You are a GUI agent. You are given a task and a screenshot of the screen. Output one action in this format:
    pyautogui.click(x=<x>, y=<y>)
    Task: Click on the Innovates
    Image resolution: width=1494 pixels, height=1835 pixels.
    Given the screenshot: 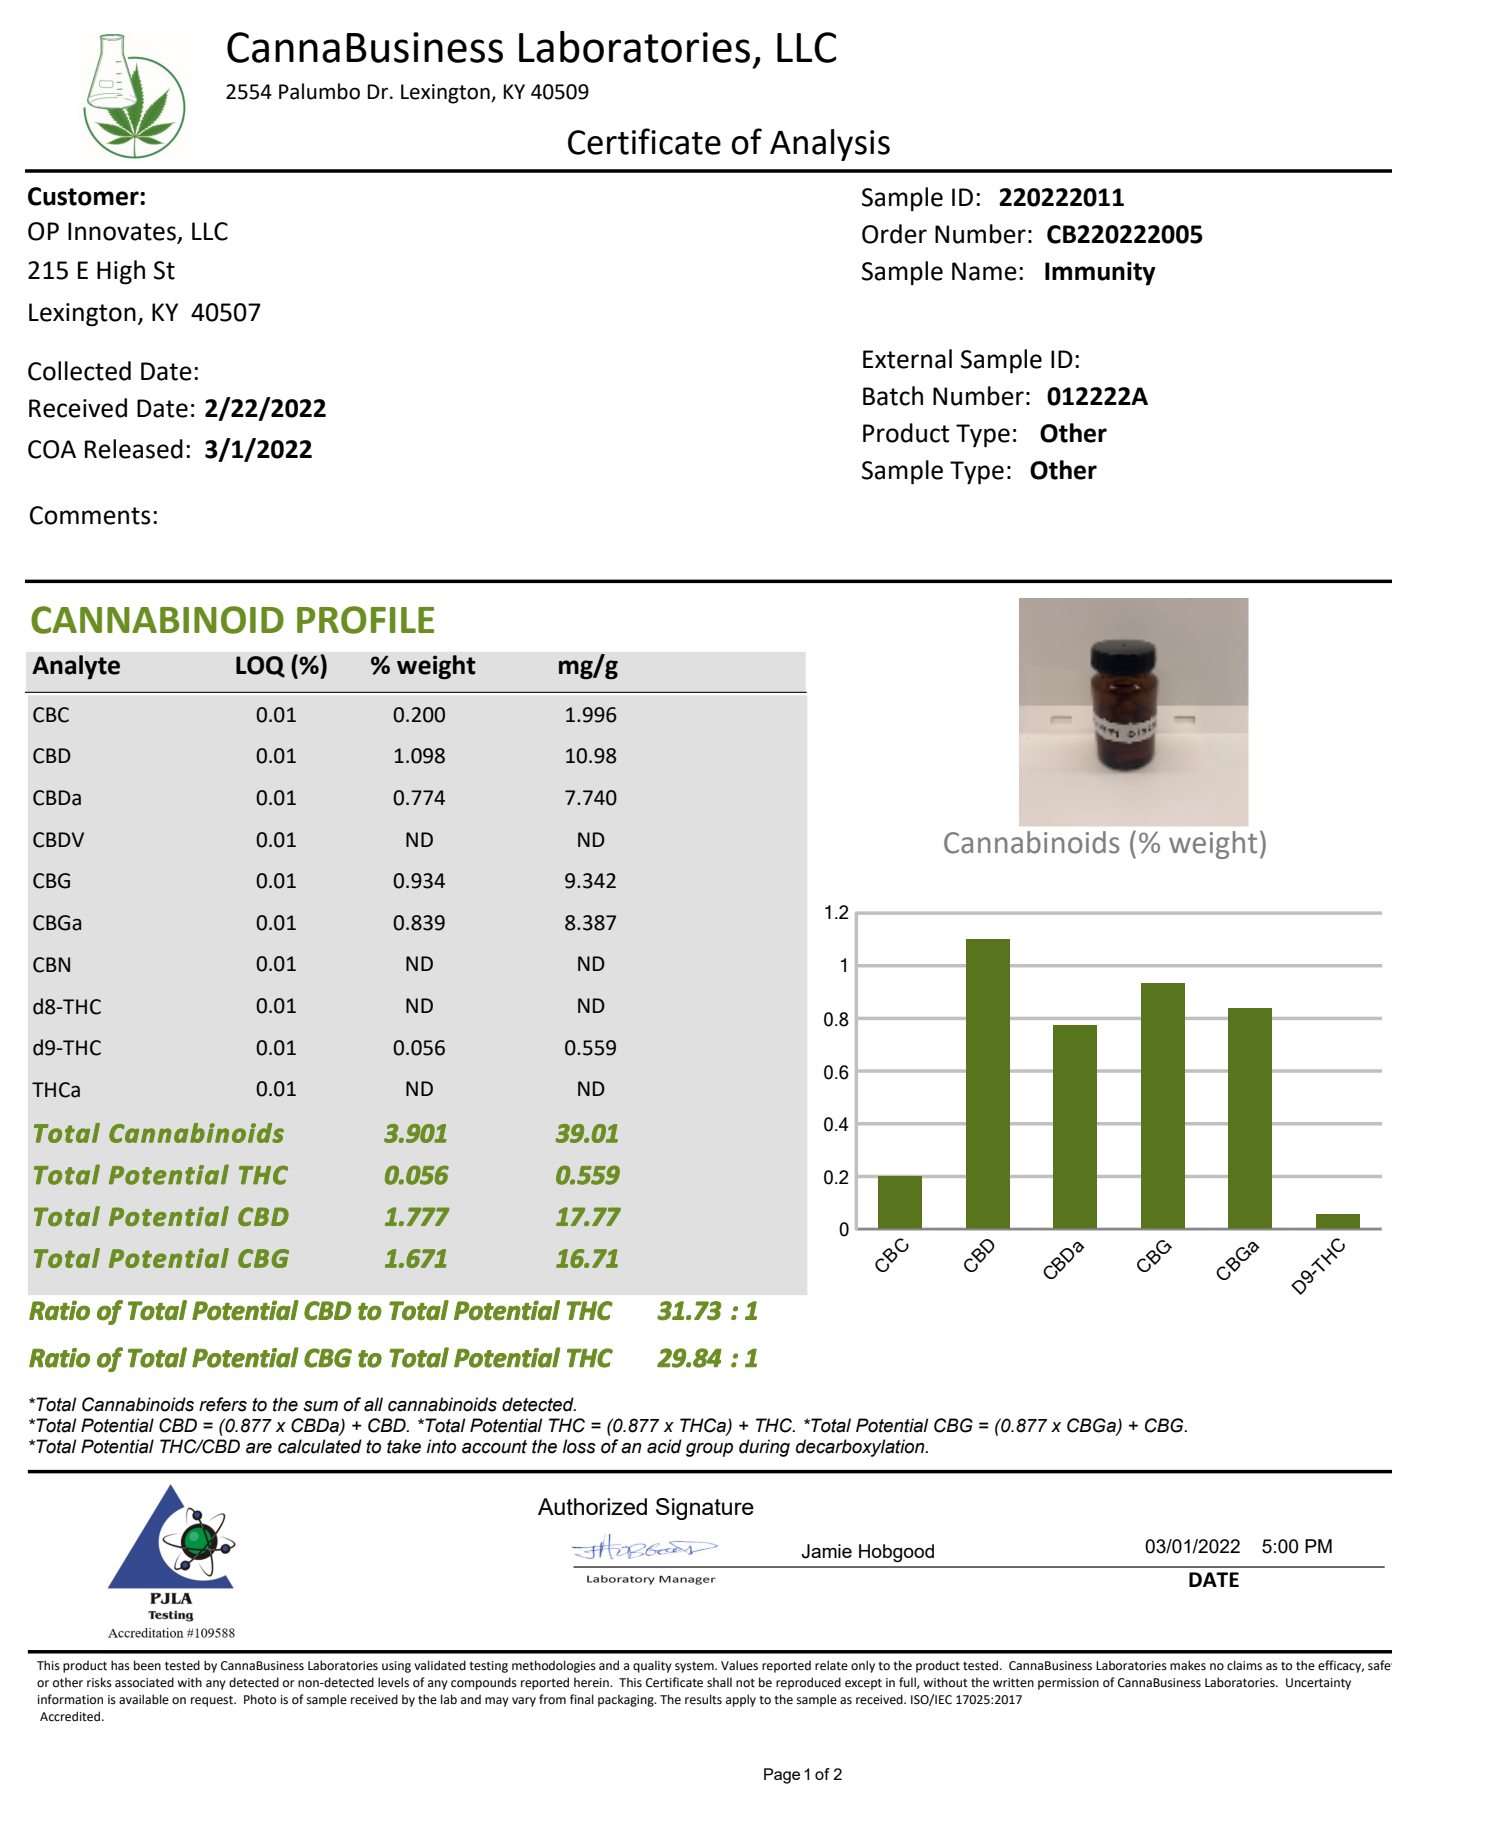 What is the action you would take?
    pyautogui.click(x=123, y=232)
